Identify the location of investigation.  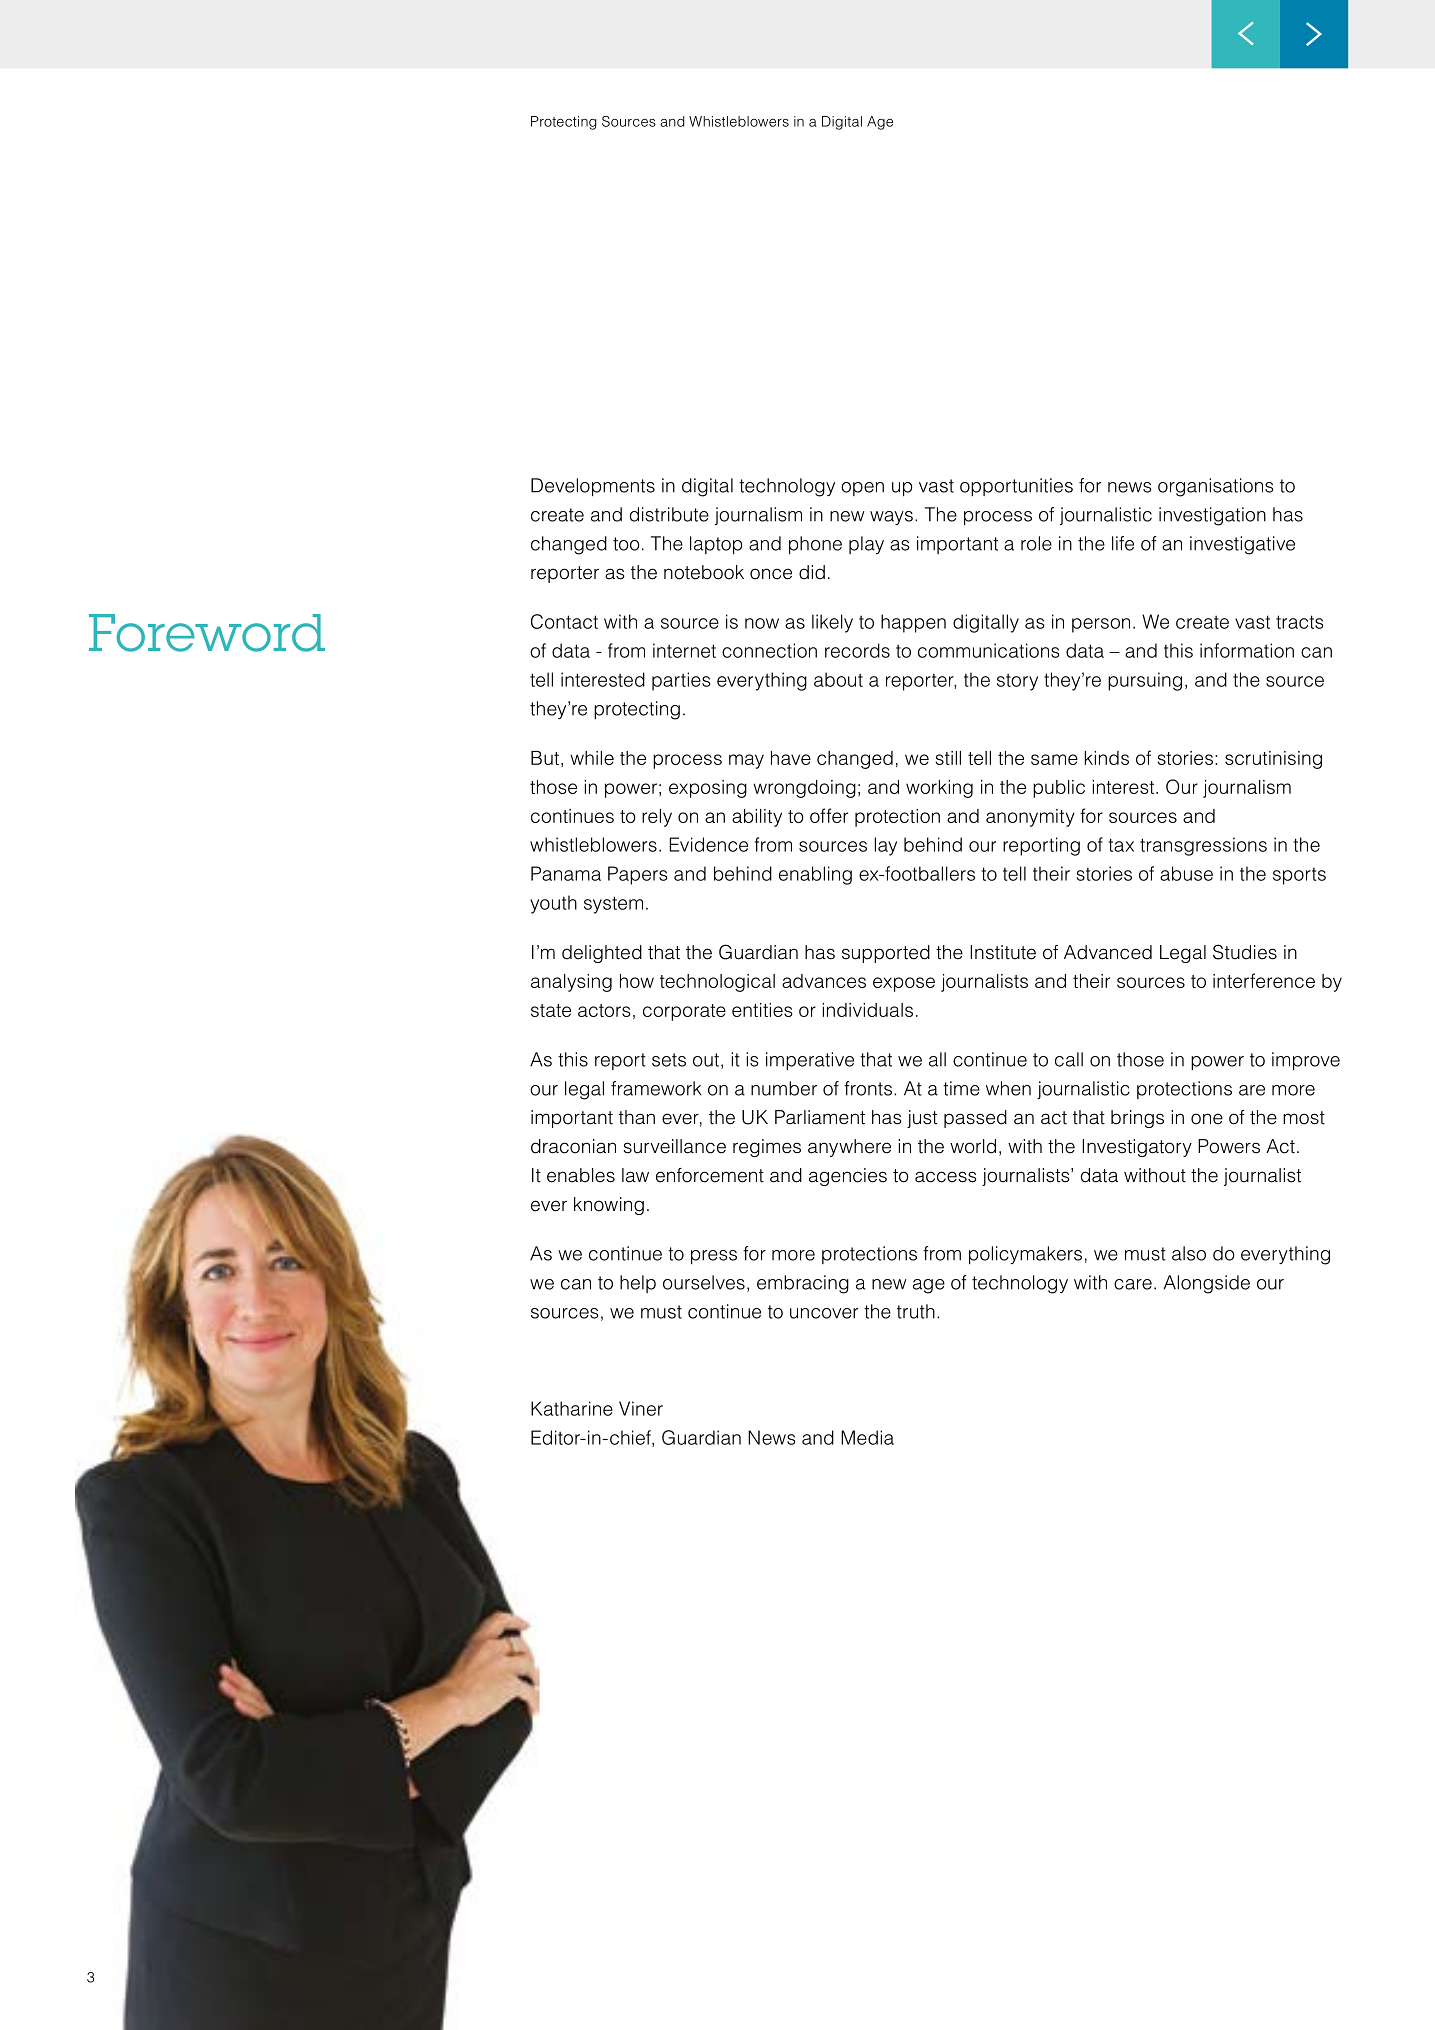
(1212, 516).
